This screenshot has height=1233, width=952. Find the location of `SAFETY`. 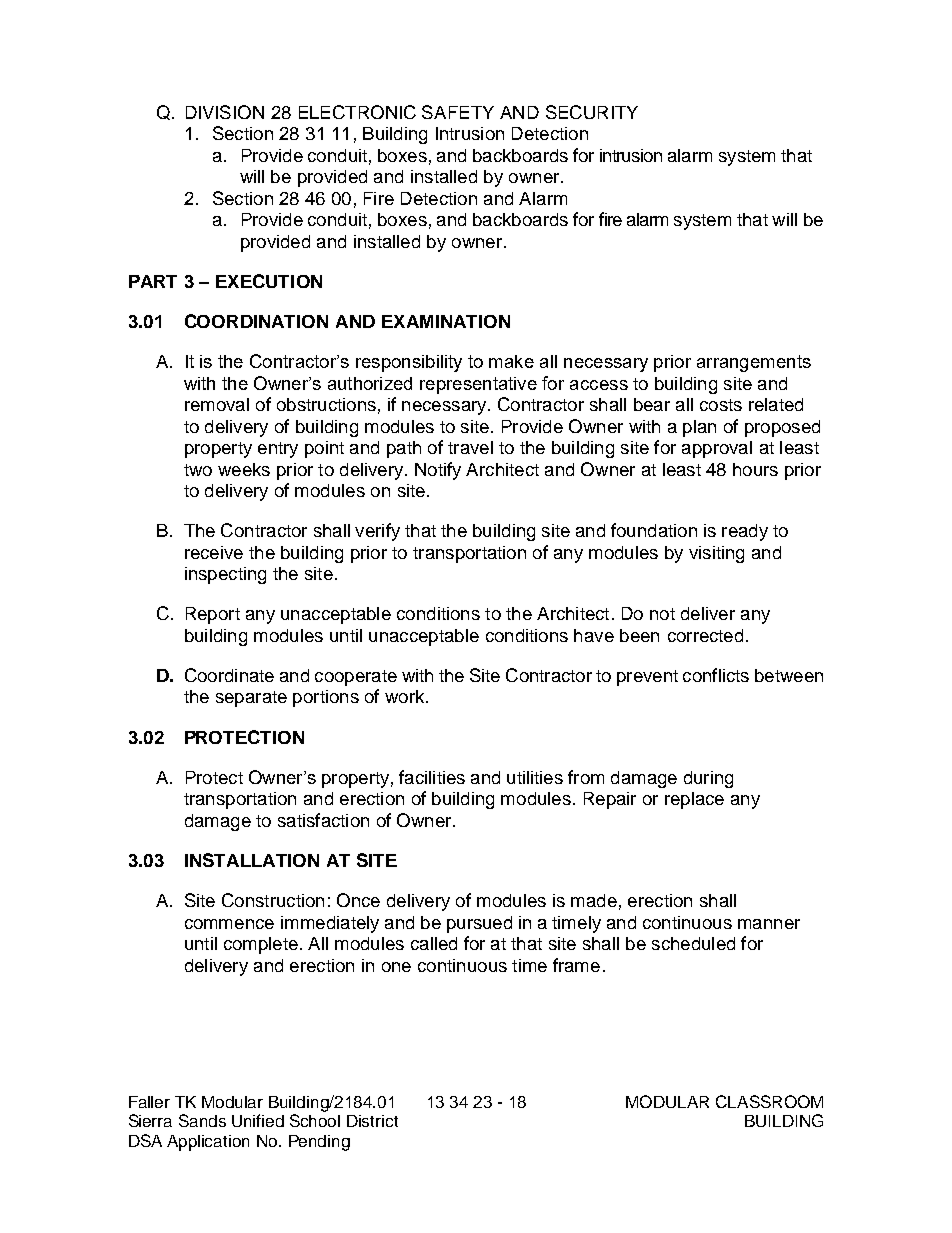

SAFETY is located at coordinates (458, 112).
